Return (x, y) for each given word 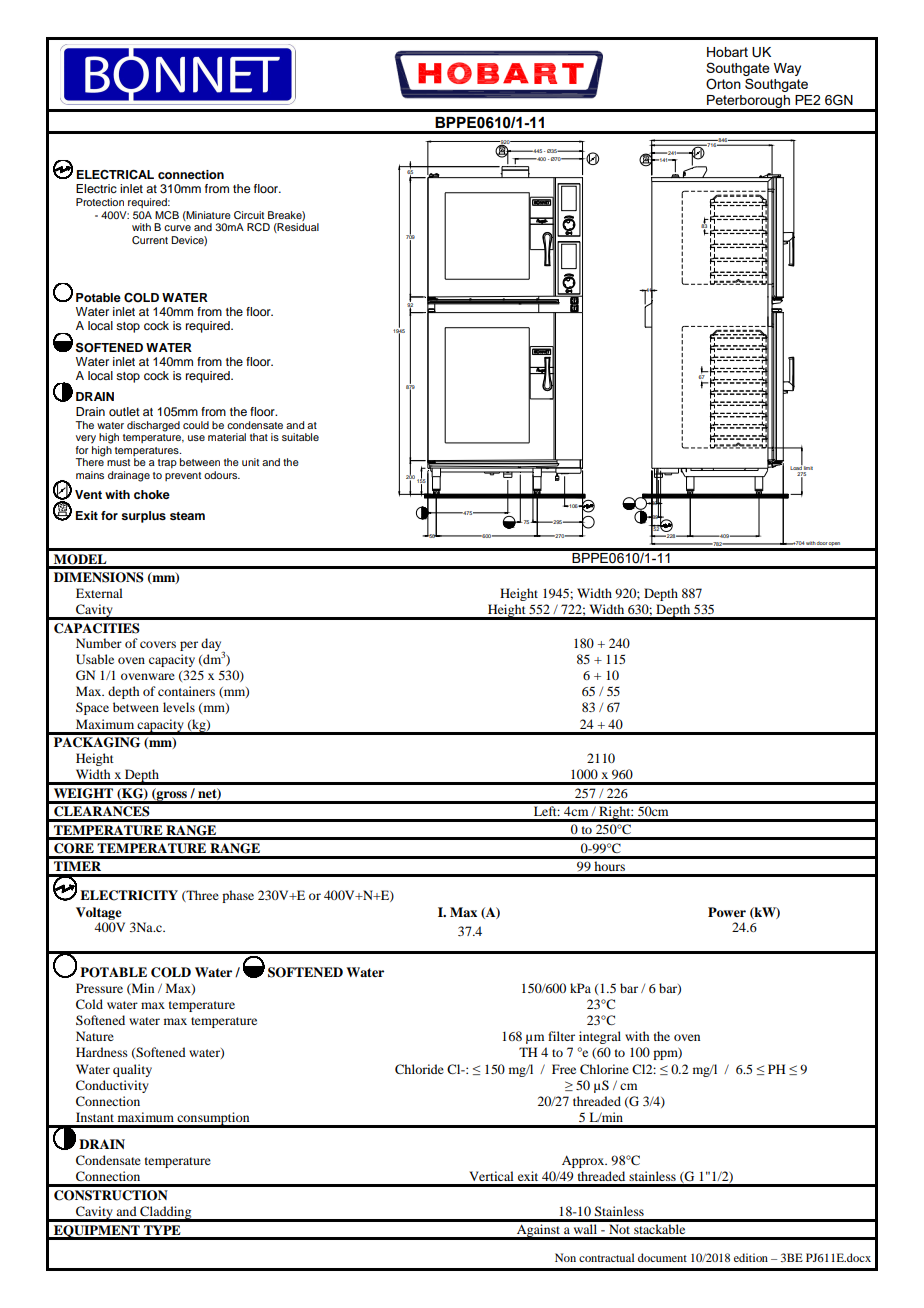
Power (727, 912)
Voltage (98, 913)
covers (158, 644)
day (212, 645)
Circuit (249, 215)
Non (565, 1257)
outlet (124, 411)
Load (796, 467)
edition (751, 1257)
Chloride (419, 1069)
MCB (167, 215)
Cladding (166, 1213)
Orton (723, 84)
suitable (300, 437)
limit (808, 468)
